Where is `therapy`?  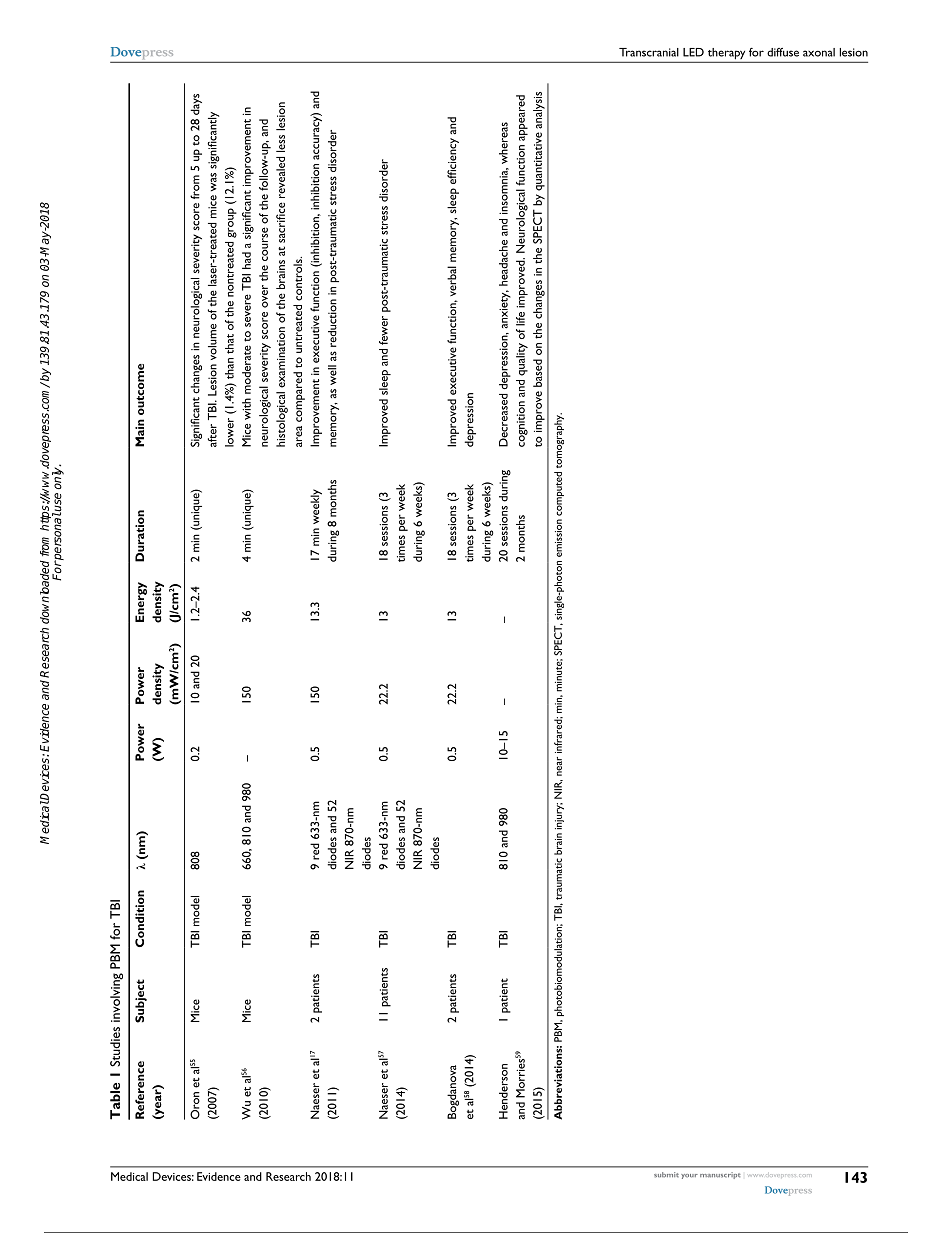 therapy is located at coordinates (726, 55).
